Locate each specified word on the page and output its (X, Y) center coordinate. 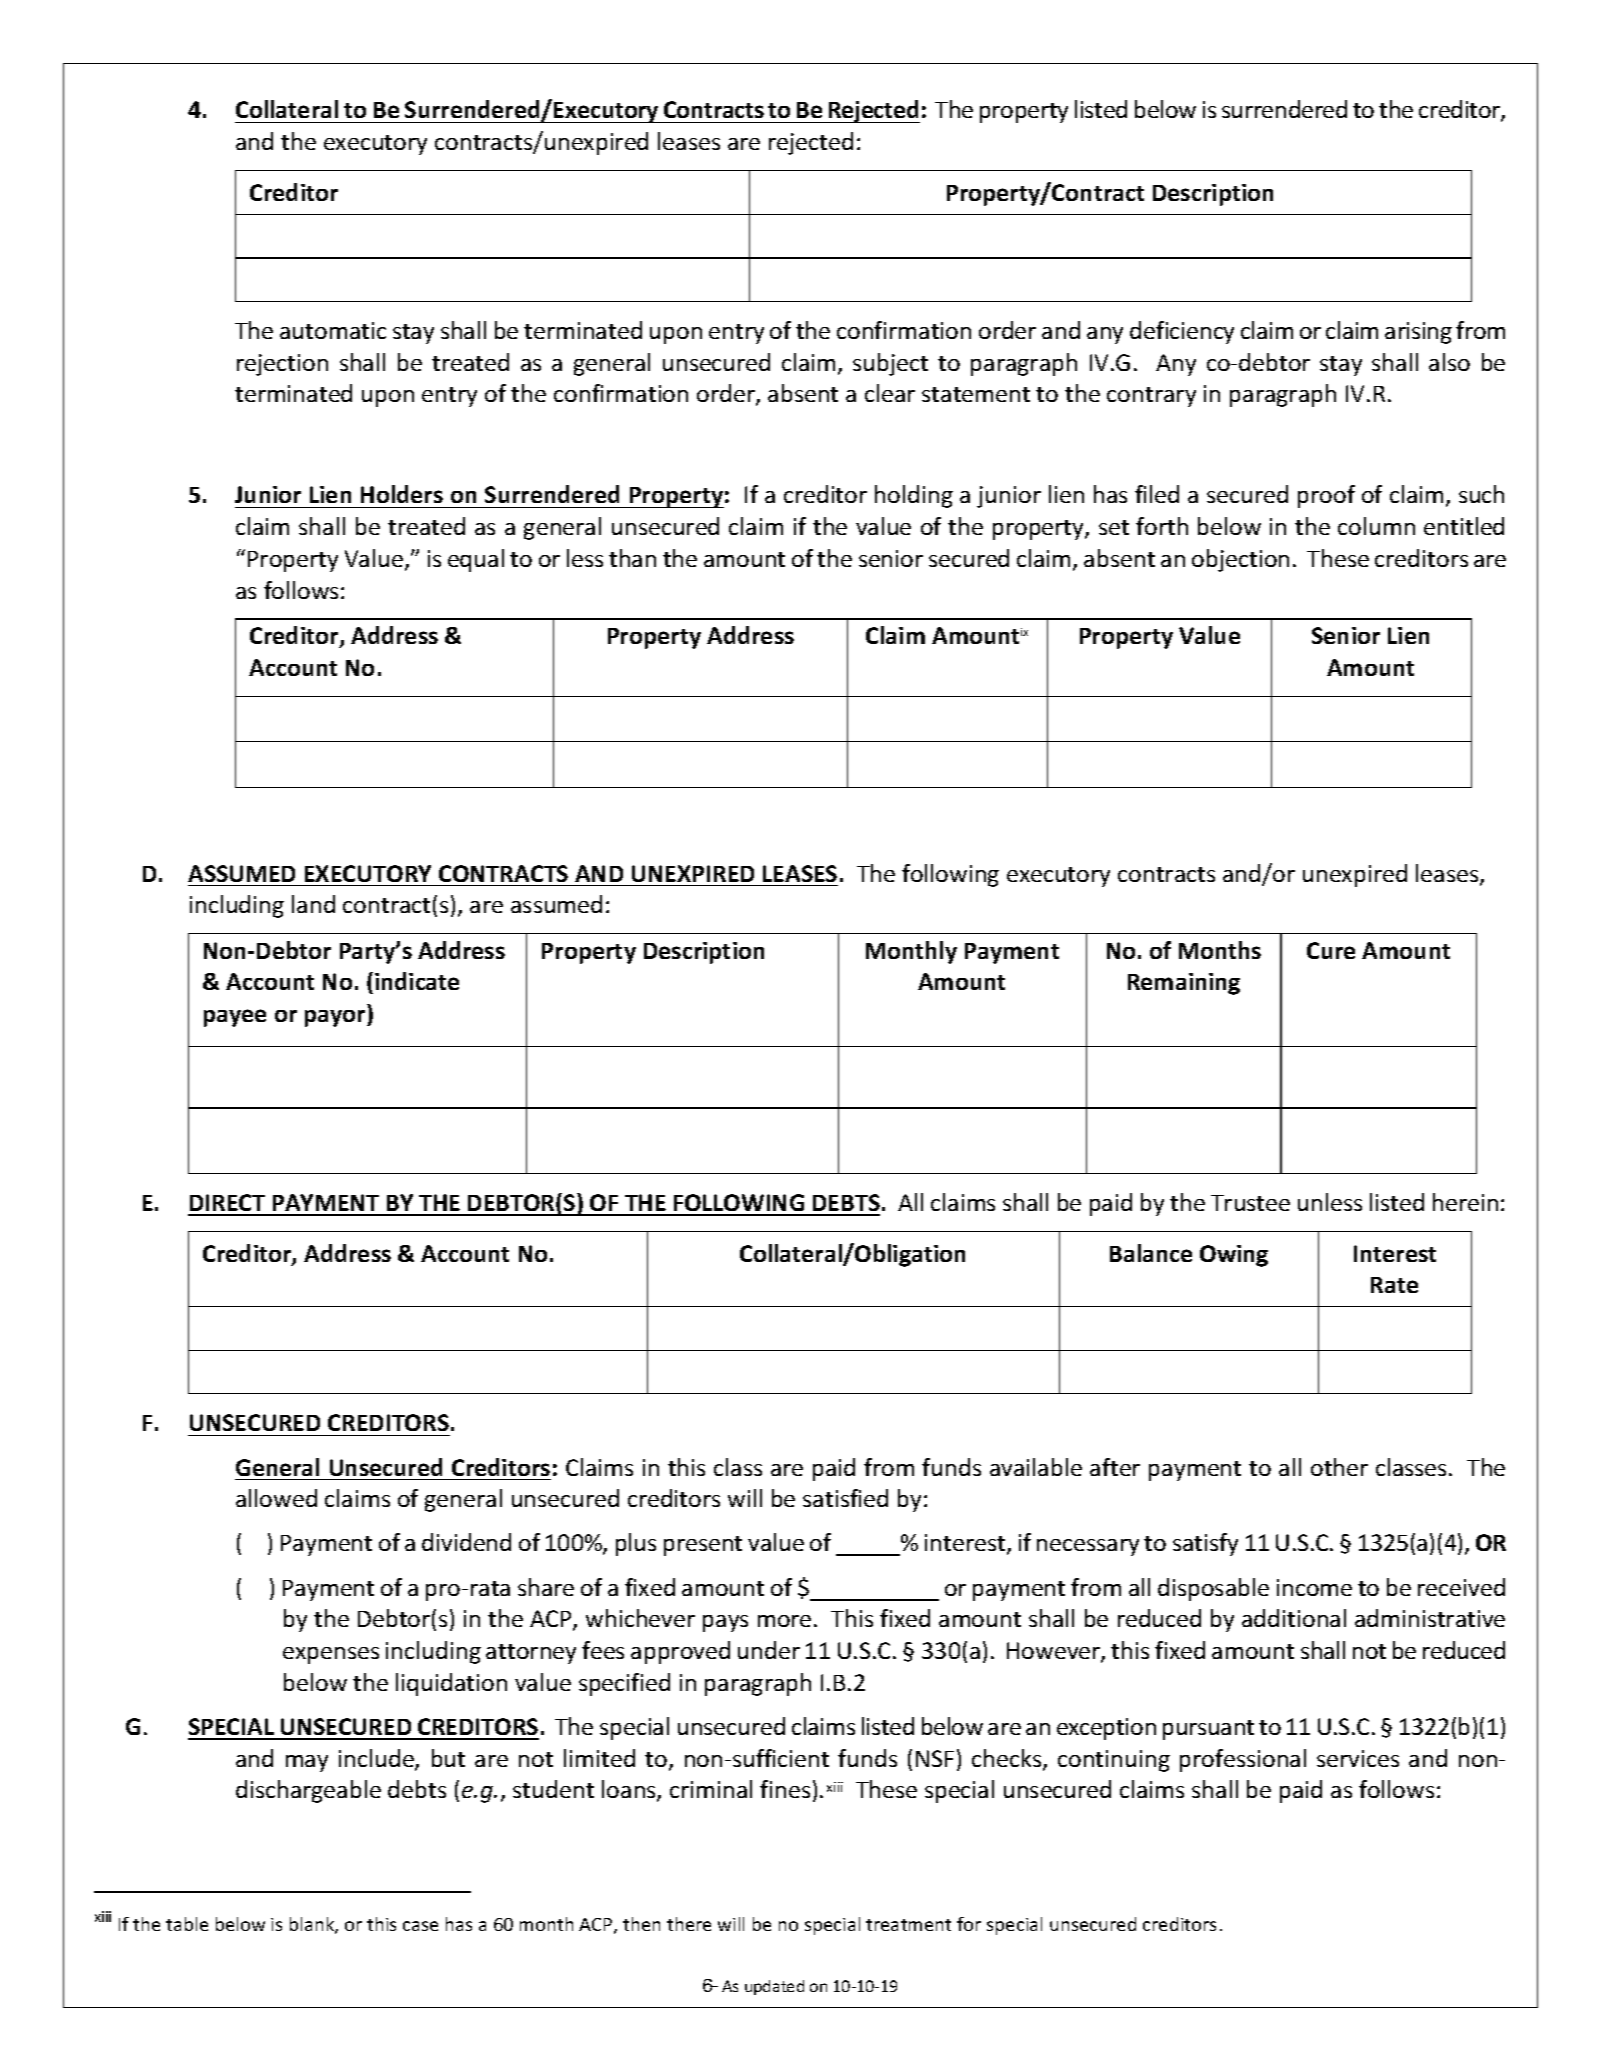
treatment (908, 1925)
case (420, 1926)
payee (235, 1018)
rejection (282, 365)
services (1358, 1758)
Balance (1151, 1253)
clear (890, 393)
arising (1418, 333)
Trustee (1250, 1203)
